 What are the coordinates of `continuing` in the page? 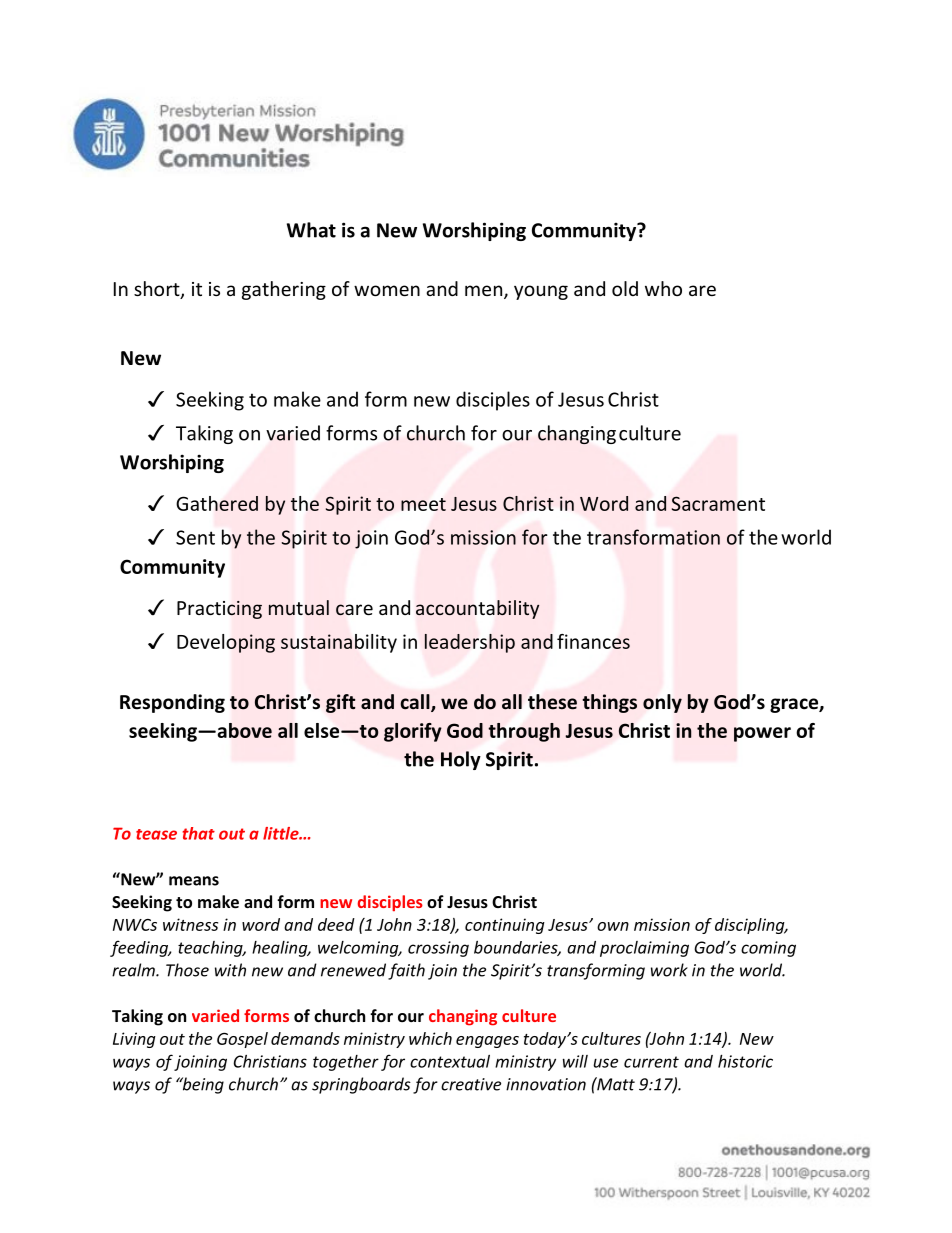 It's located at (505, 926).
